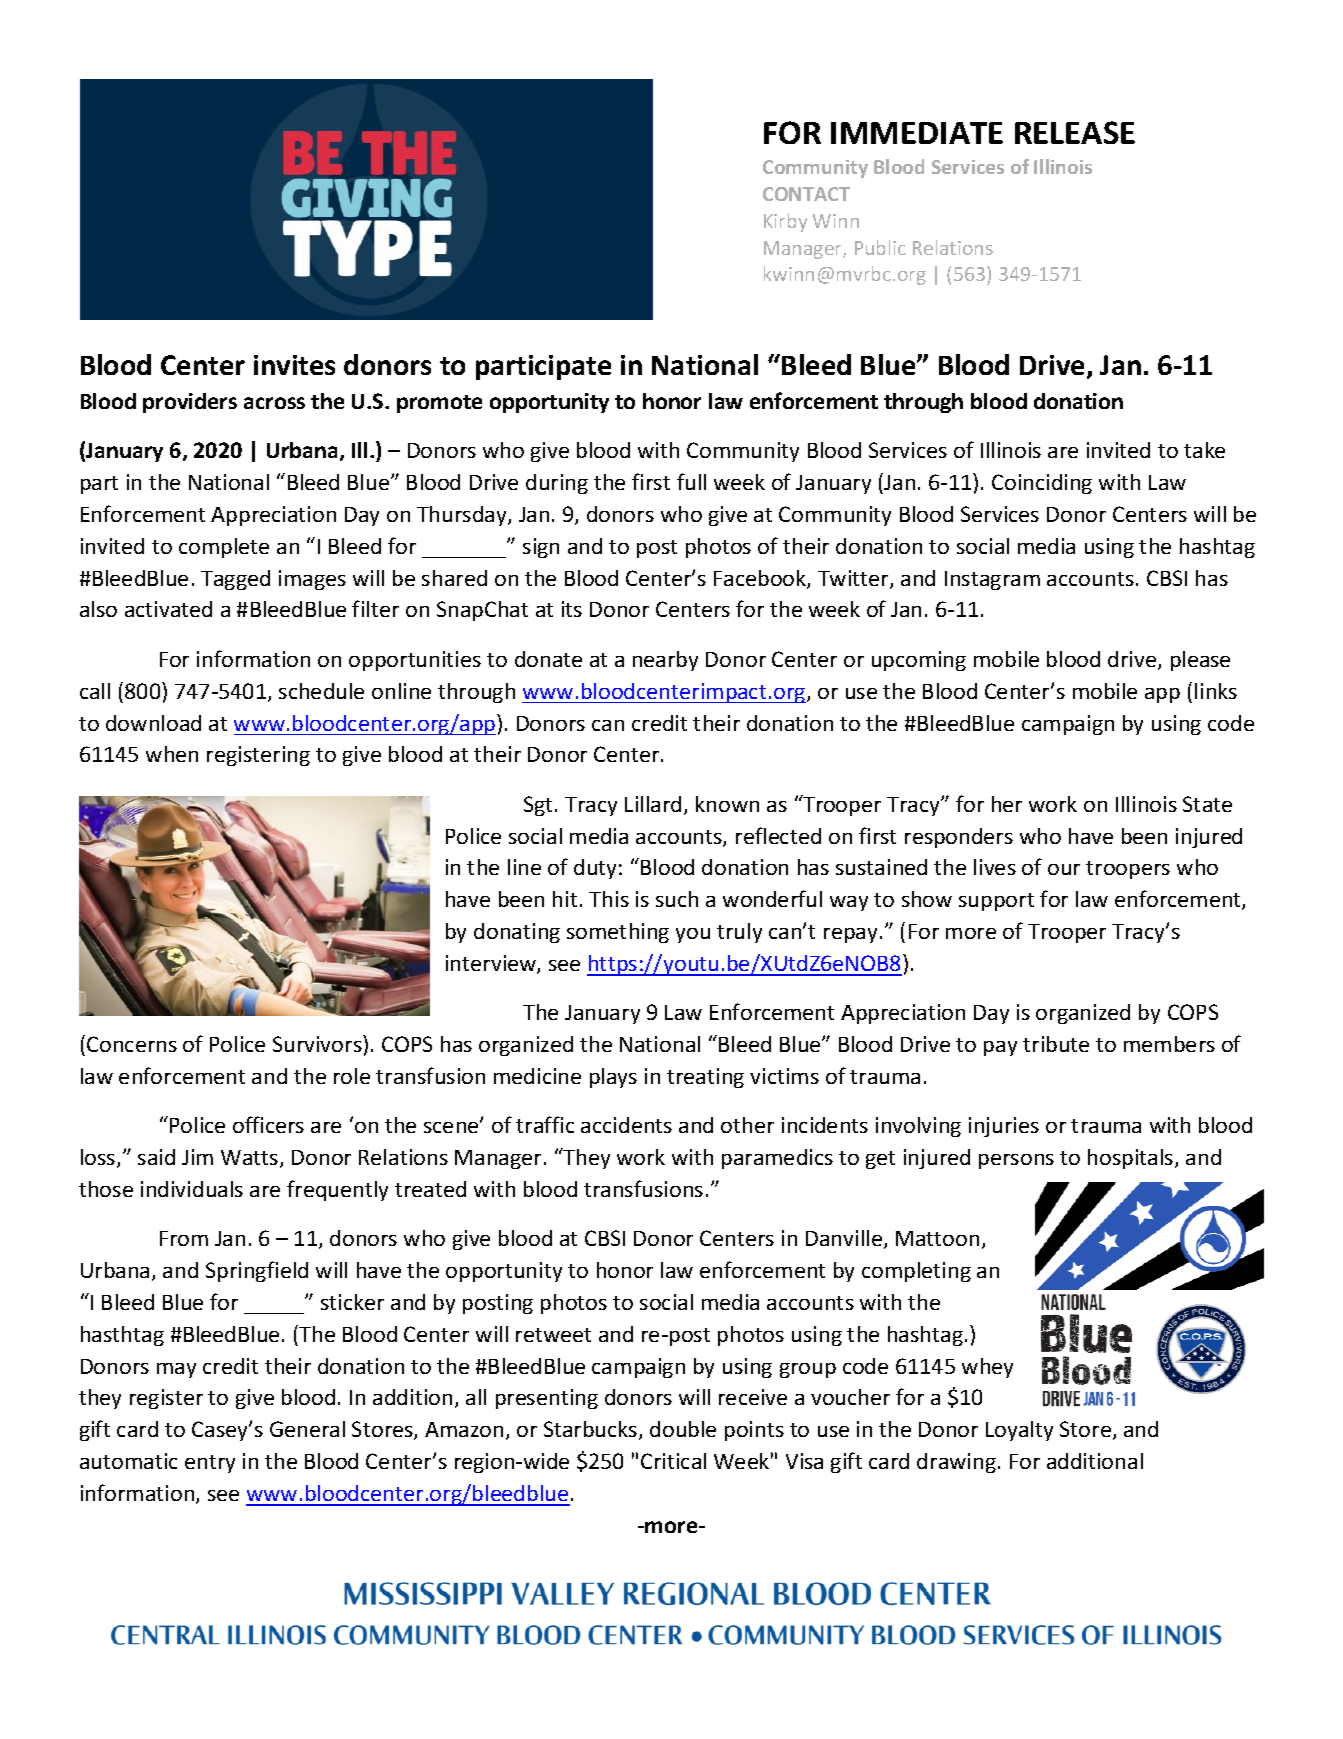 This screenshot has height=1739, width=1343. What do you see at coordinates (294, 365) in the screenshot?
I see `invites` at bounding box center [294, 365].
